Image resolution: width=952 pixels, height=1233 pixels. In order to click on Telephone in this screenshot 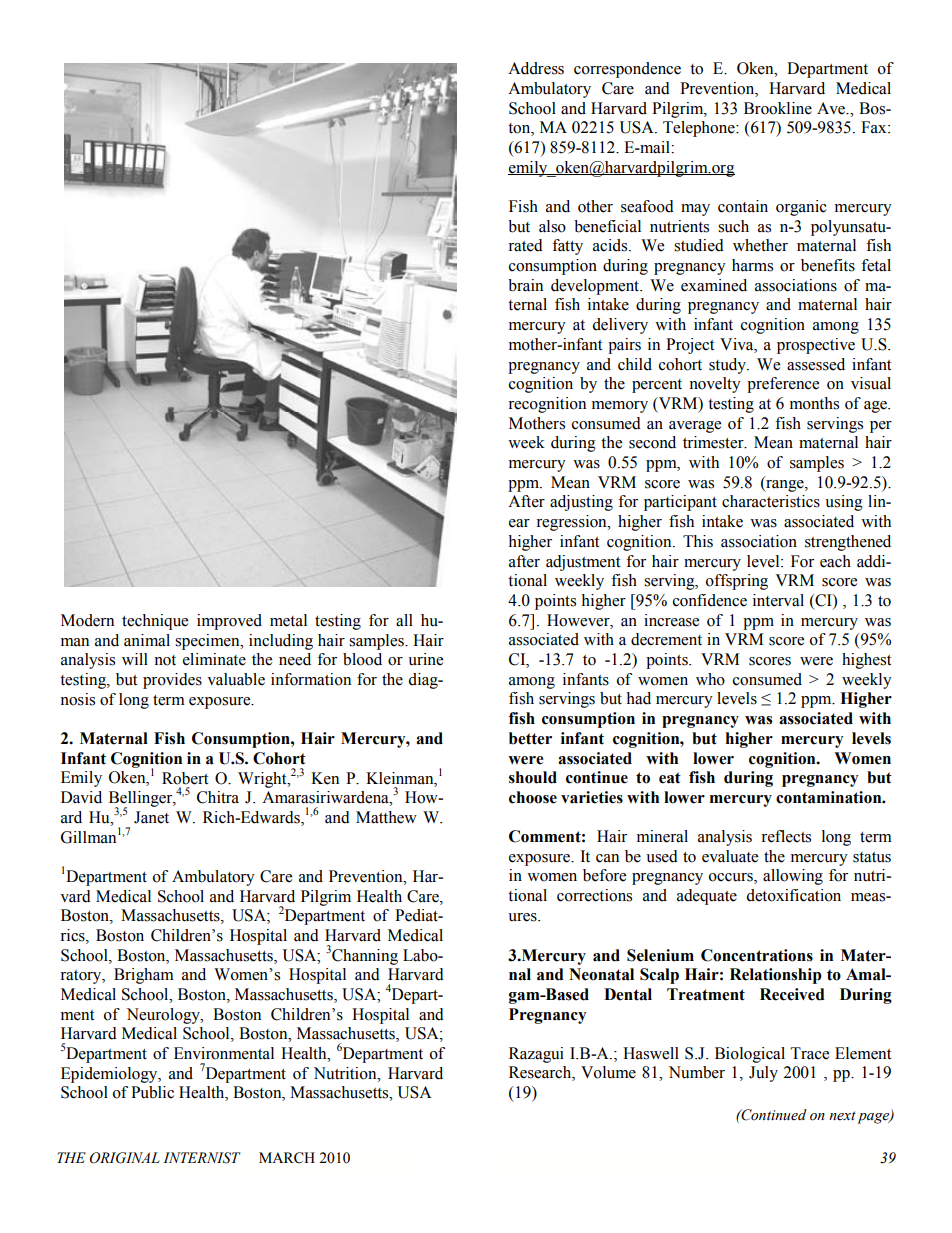, I will do `click(700, 129)`.
